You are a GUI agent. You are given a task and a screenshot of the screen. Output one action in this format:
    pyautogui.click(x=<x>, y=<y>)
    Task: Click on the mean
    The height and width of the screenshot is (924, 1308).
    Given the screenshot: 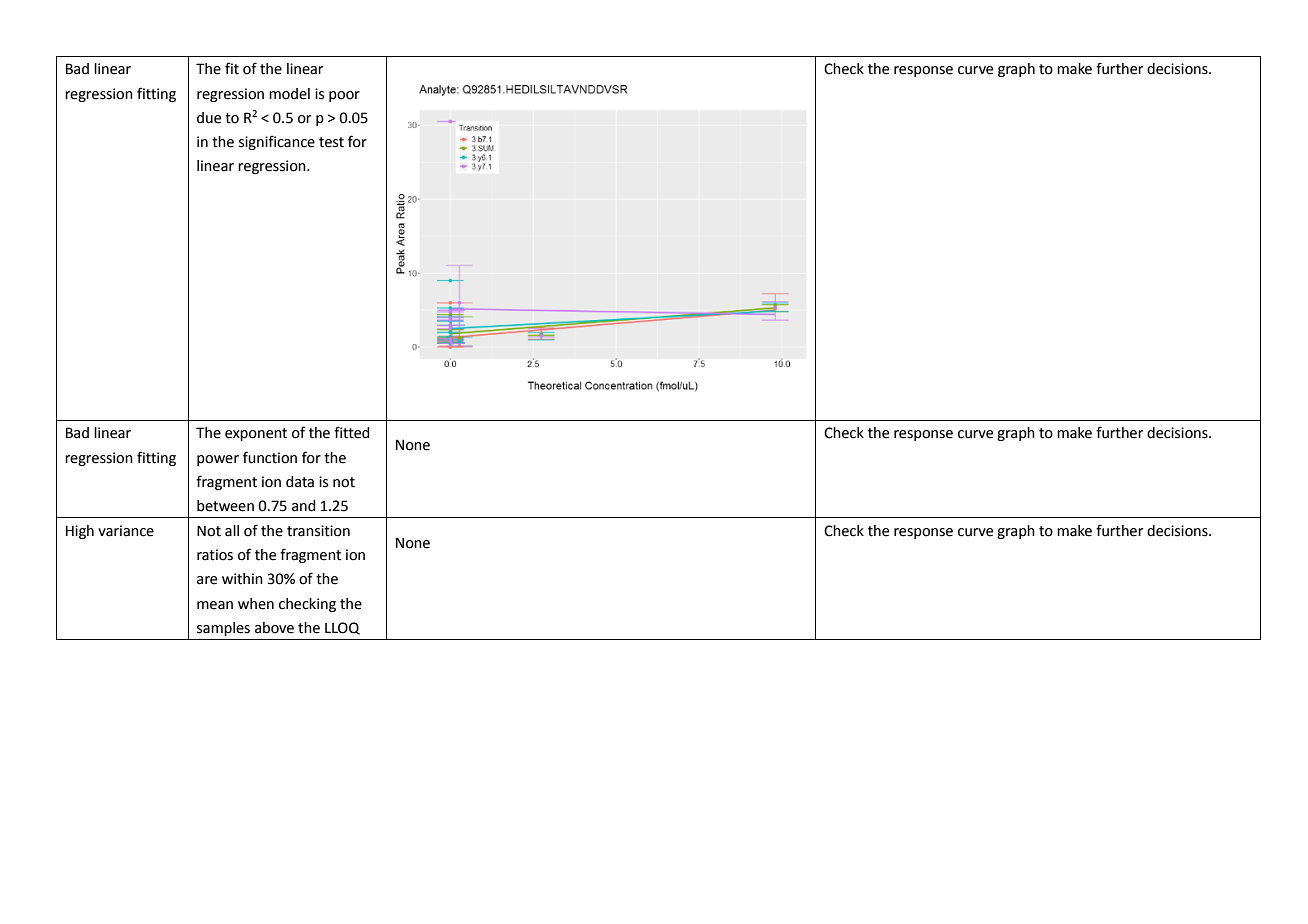 What is the action you would take?
    pyautogui.click(x=215, y=605)
